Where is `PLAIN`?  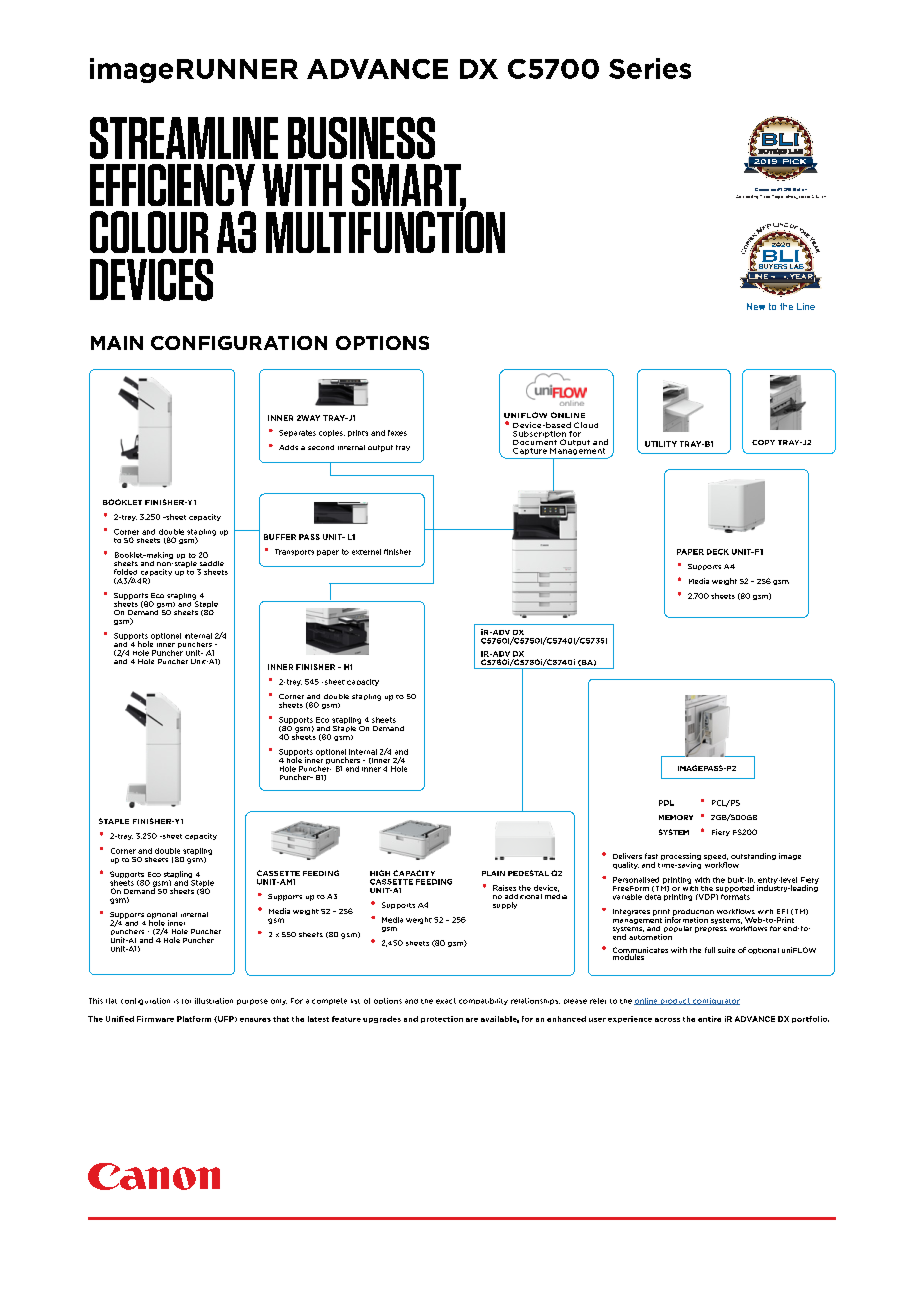
PLAIN is located at coordinates (493, 873).
